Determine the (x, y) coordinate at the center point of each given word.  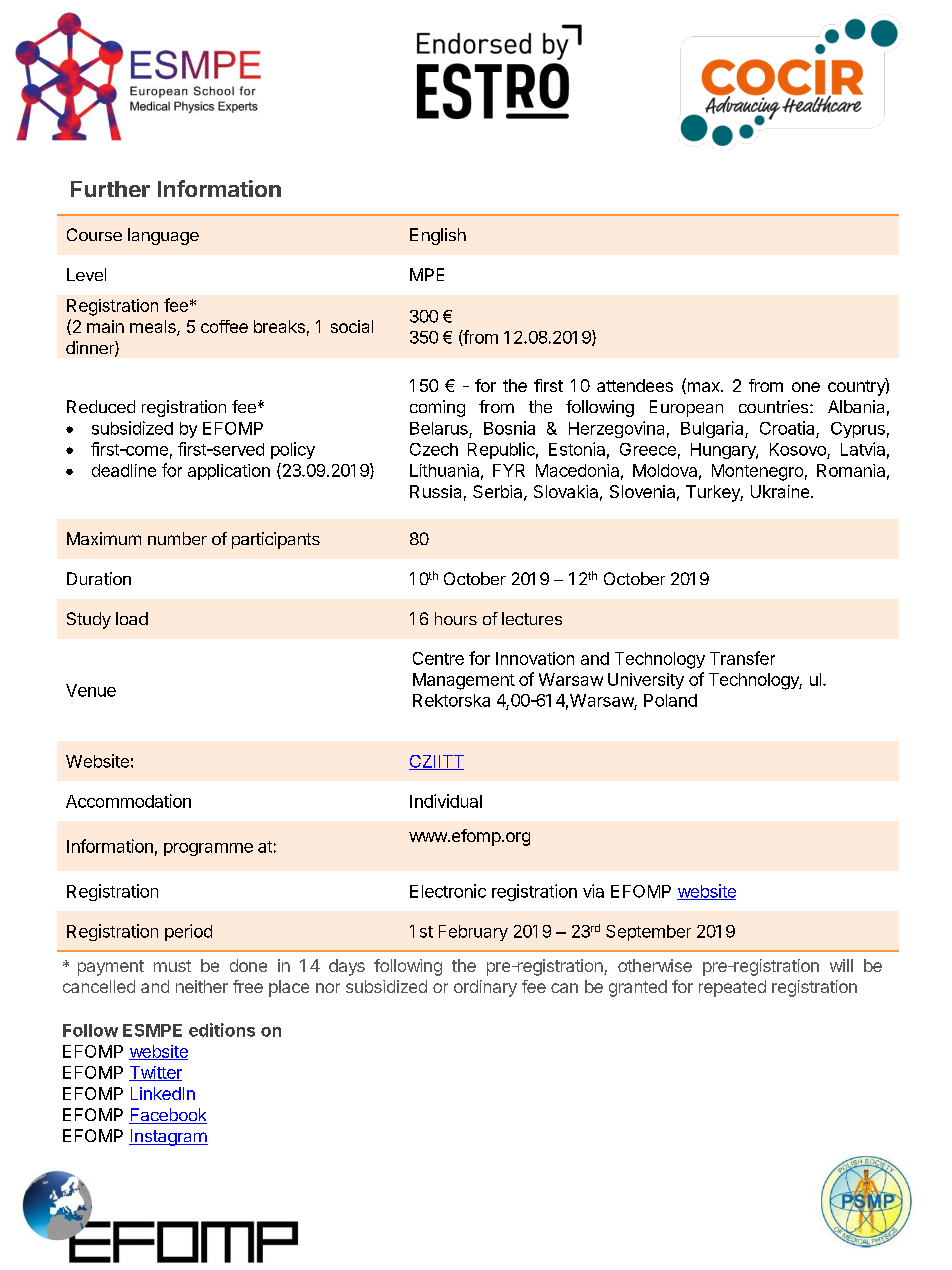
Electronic (448, 891)
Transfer (742, 658)
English (438, 236)
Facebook (168, 1116)
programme (208, 849)
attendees (635, 385)
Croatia (787, 428)
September (648, 933)
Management (464, 681)
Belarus (439, 428)
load (132, 618)
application (229, 472)
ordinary (485, 988)
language (163, 236)
